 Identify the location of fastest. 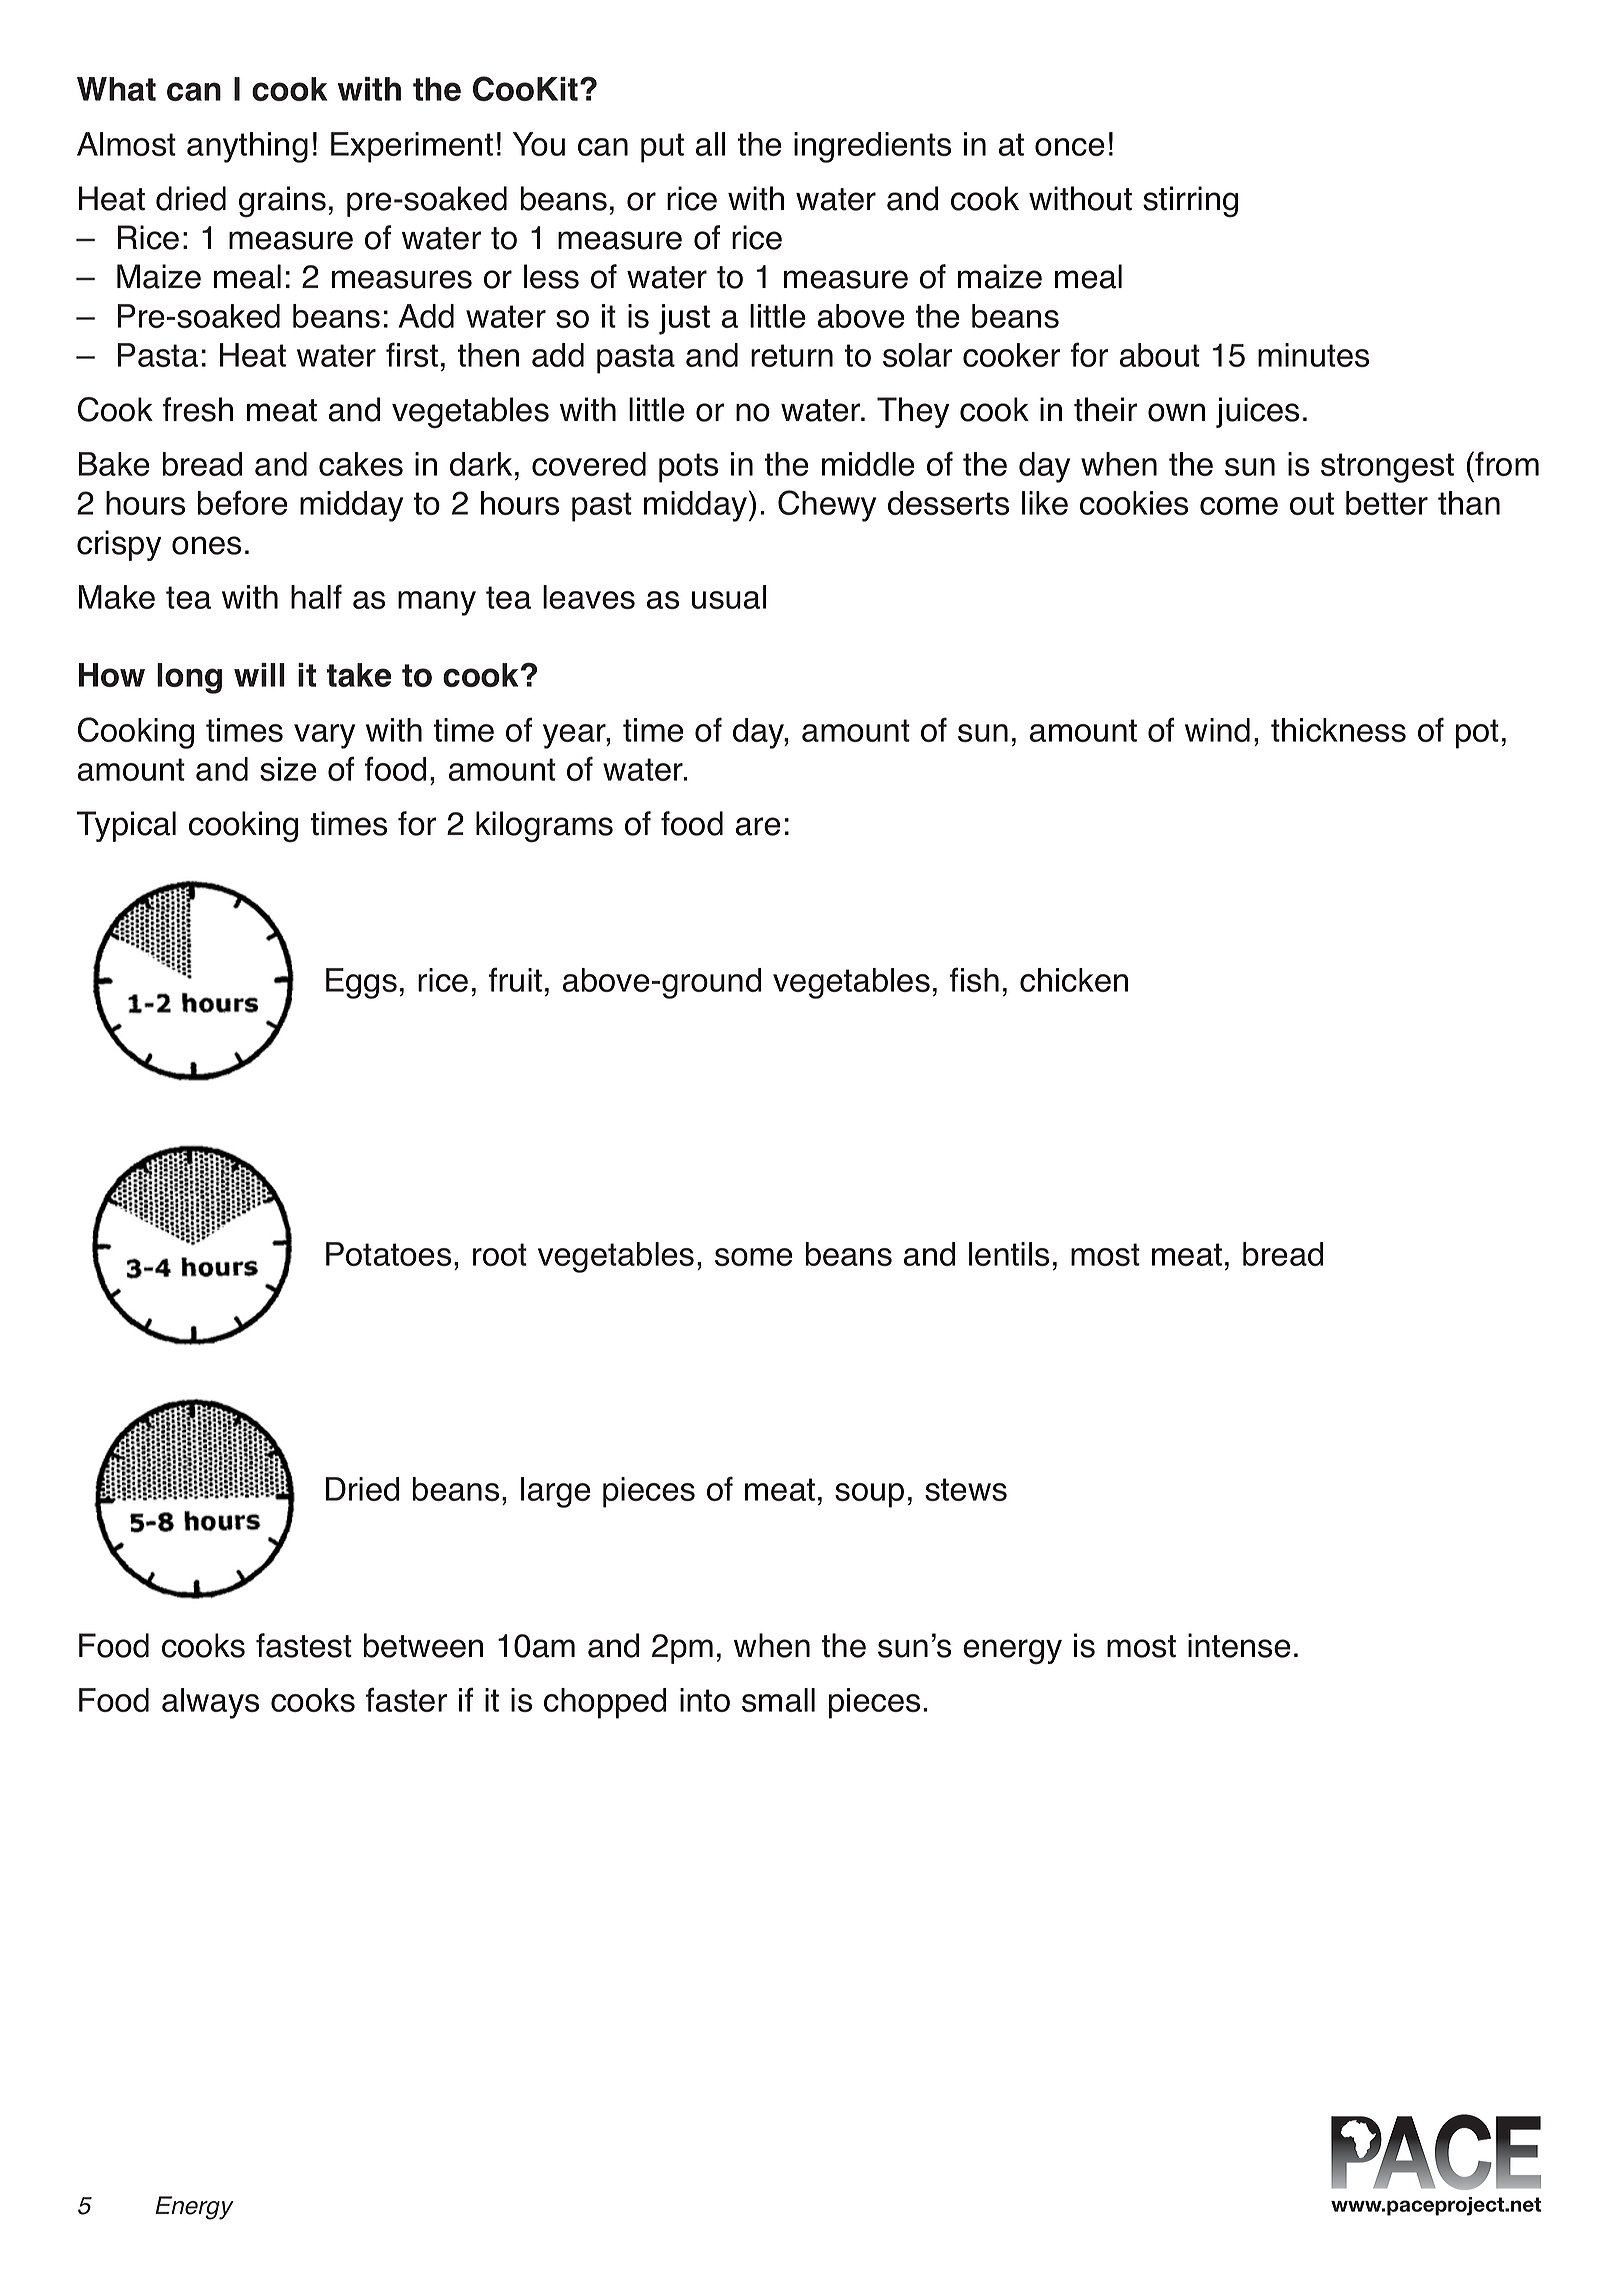
(304, 1645).
